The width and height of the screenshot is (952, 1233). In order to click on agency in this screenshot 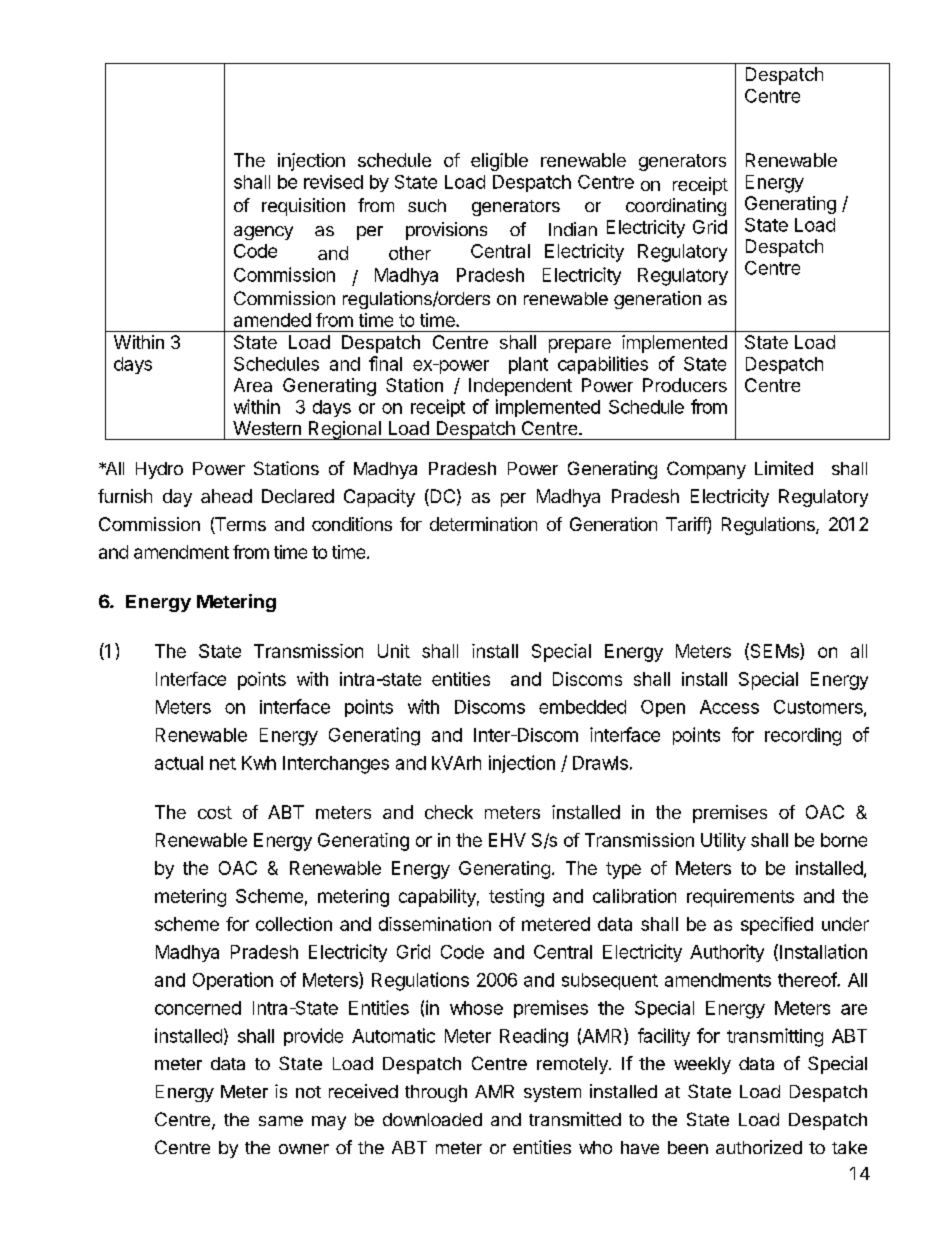, I will do `click(263, 233)`.
